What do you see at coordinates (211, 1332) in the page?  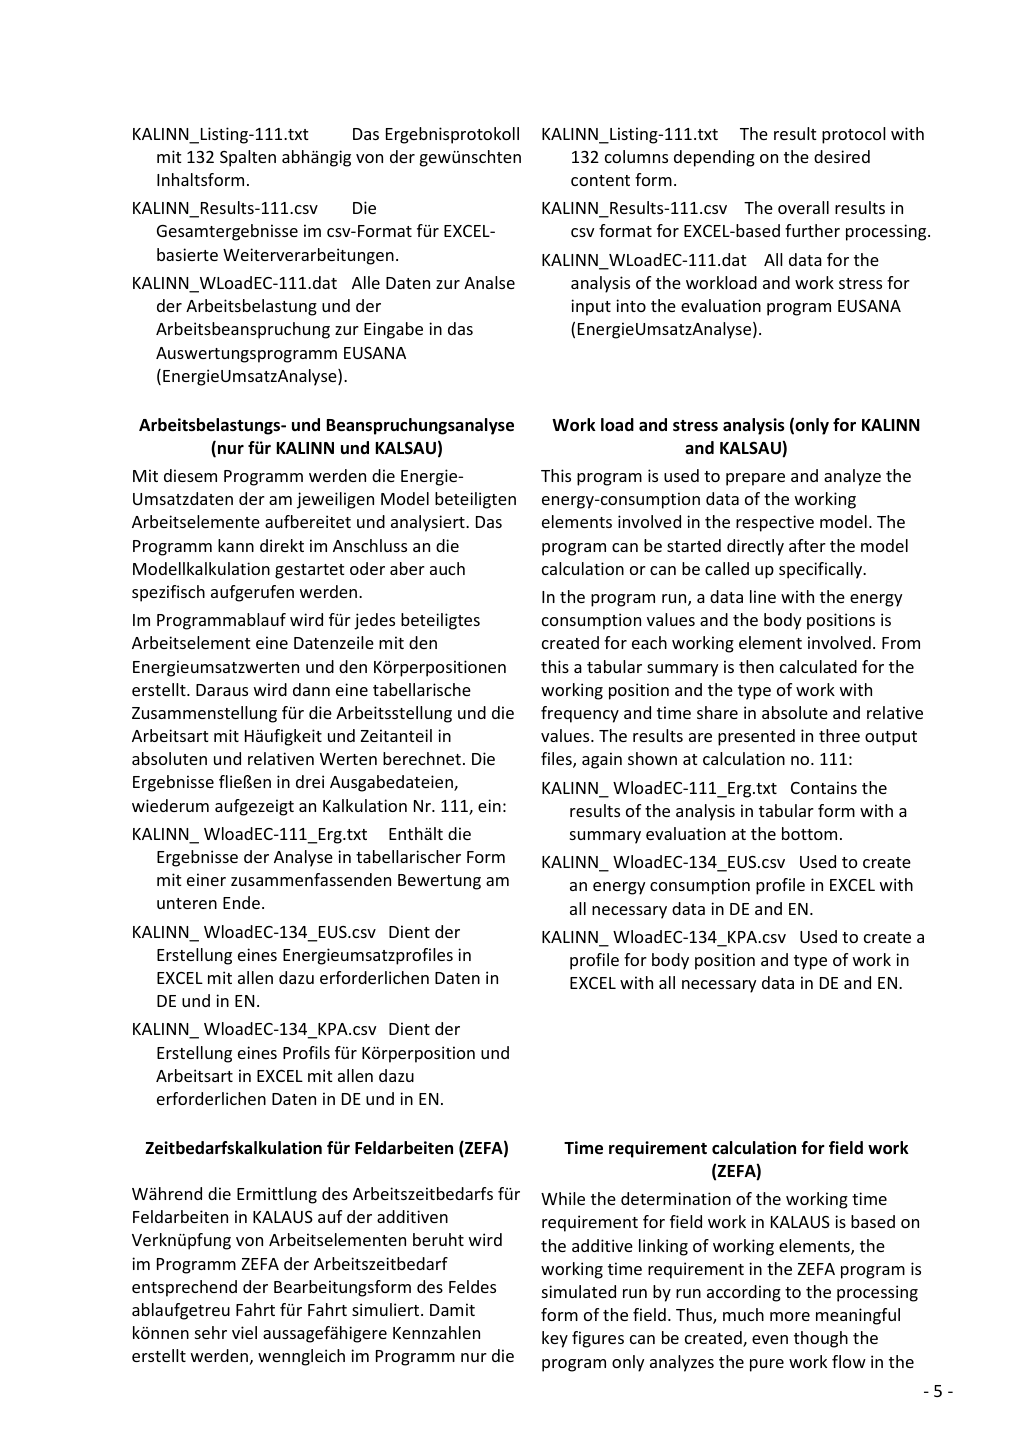 I see `sehr` at bounding box center [211, 1332].
